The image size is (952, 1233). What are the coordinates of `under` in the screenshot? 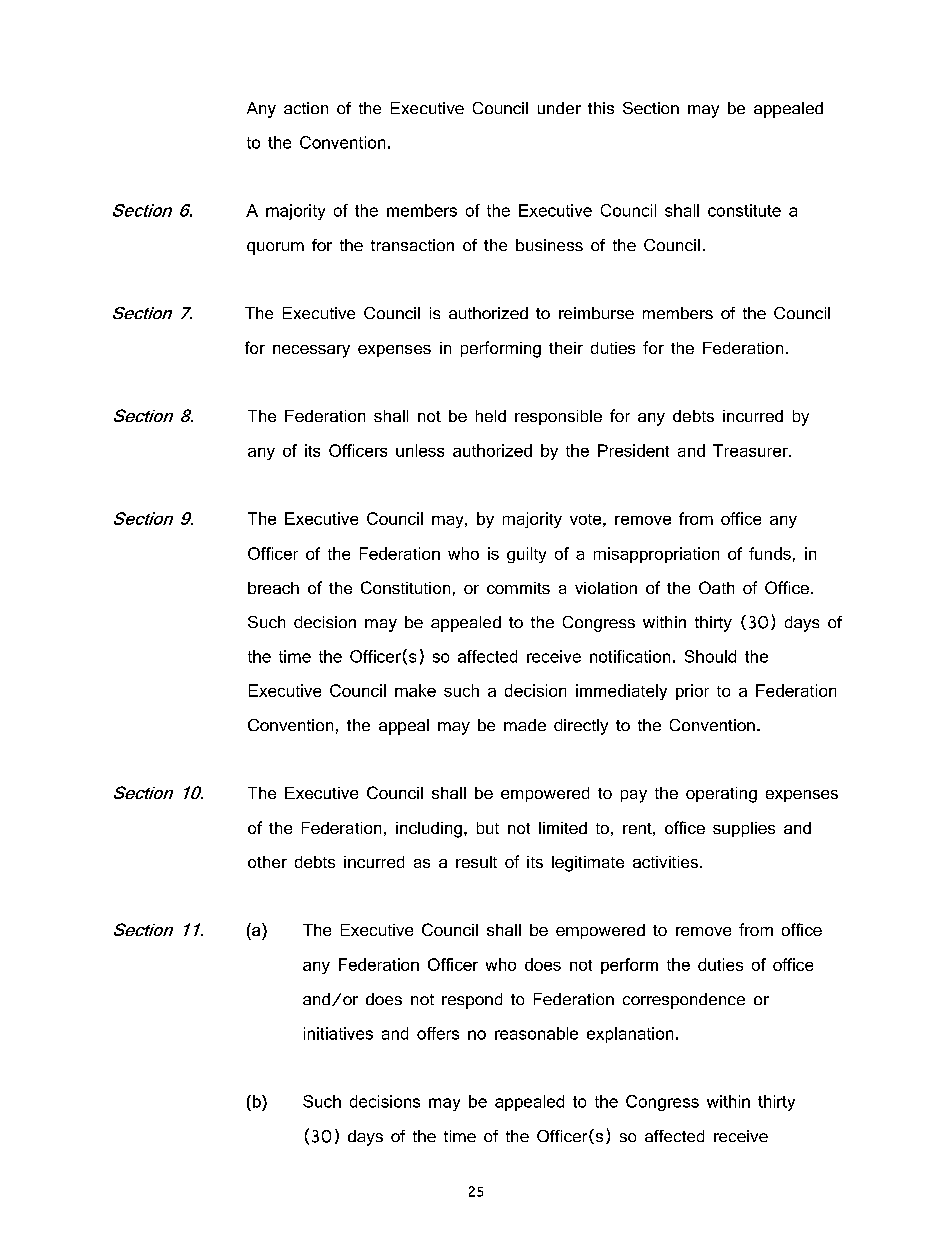 It's located at (559, 108).
